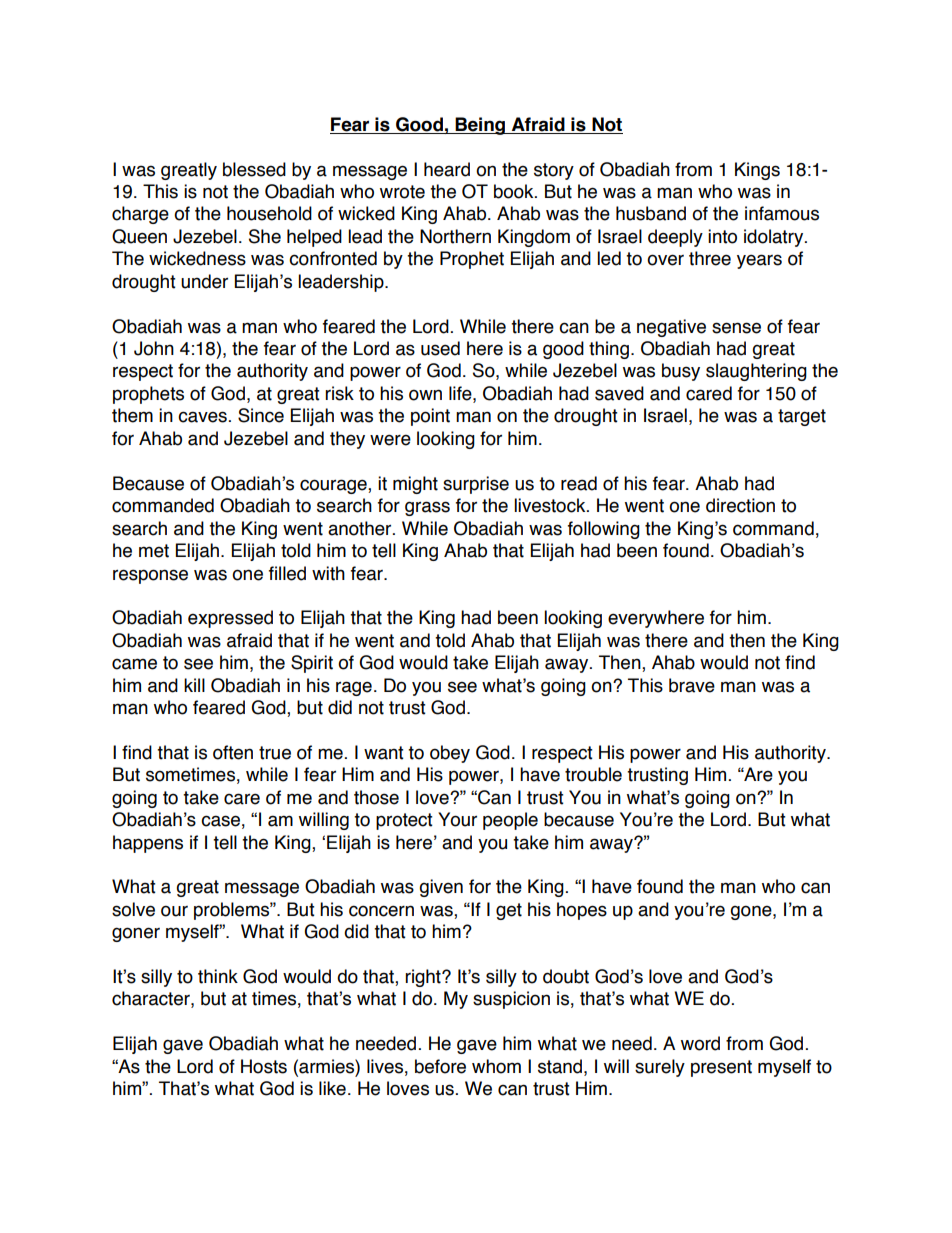 The height and width of the image is (1233, 952). What do you see at coordinates (440, 1066) in the image?
I see `before` at bounding box center [440, 1066].
